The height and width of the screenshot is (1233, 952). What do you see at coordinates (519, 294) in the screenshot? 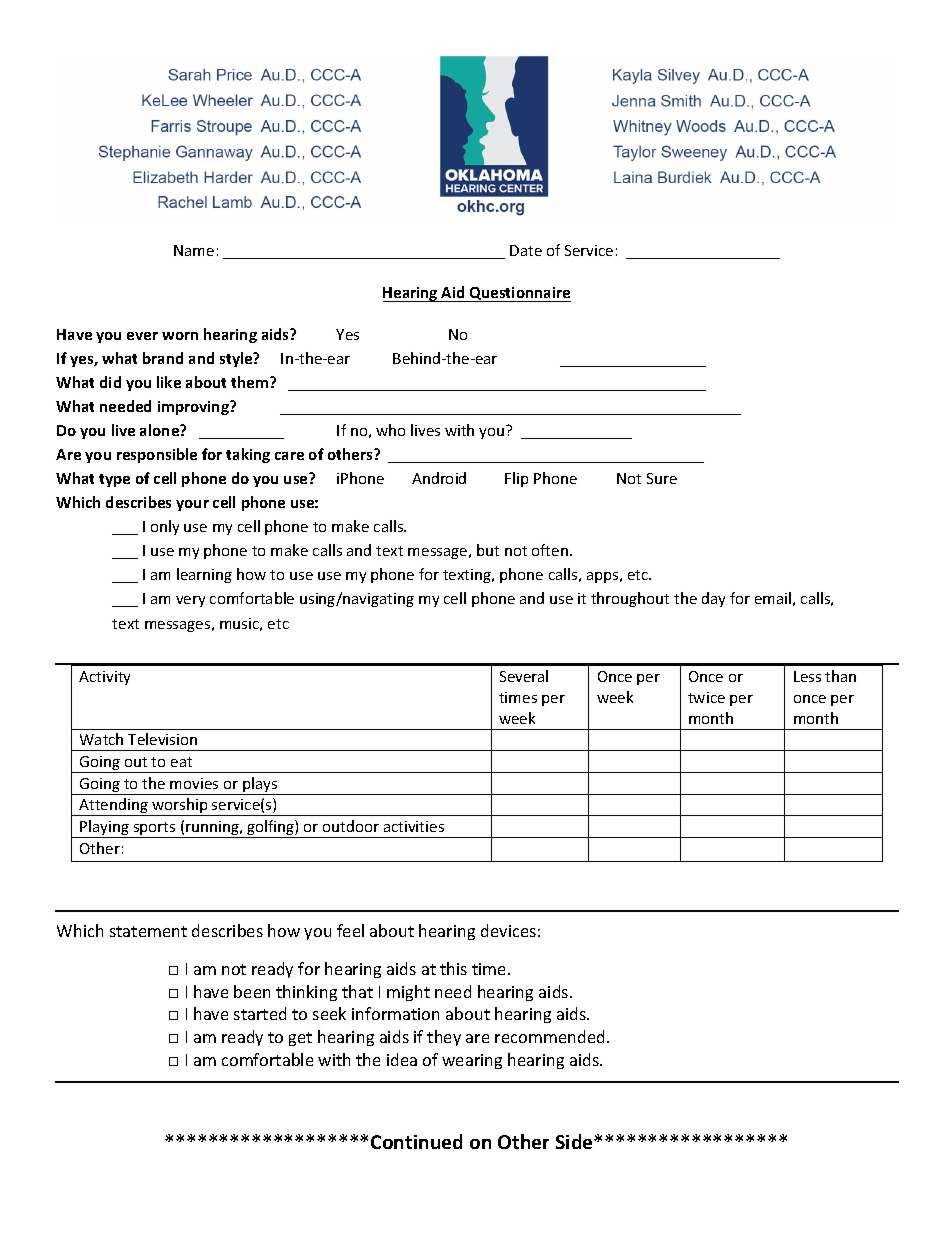
I see `Questionnaire` at bounding box center [519, 294].
